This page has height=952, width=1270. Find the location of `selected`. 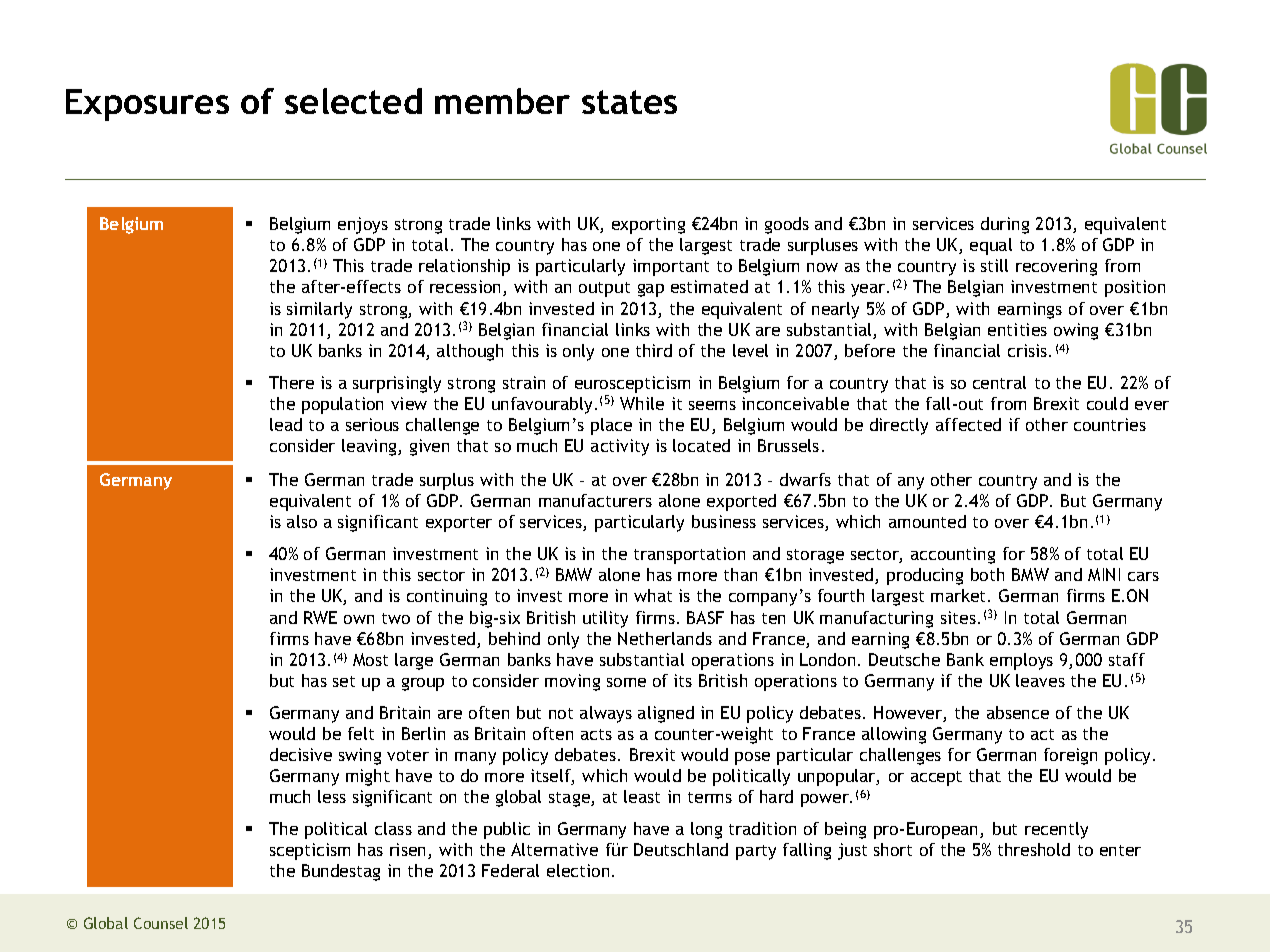

selected is located at coordinates (353, 101).
